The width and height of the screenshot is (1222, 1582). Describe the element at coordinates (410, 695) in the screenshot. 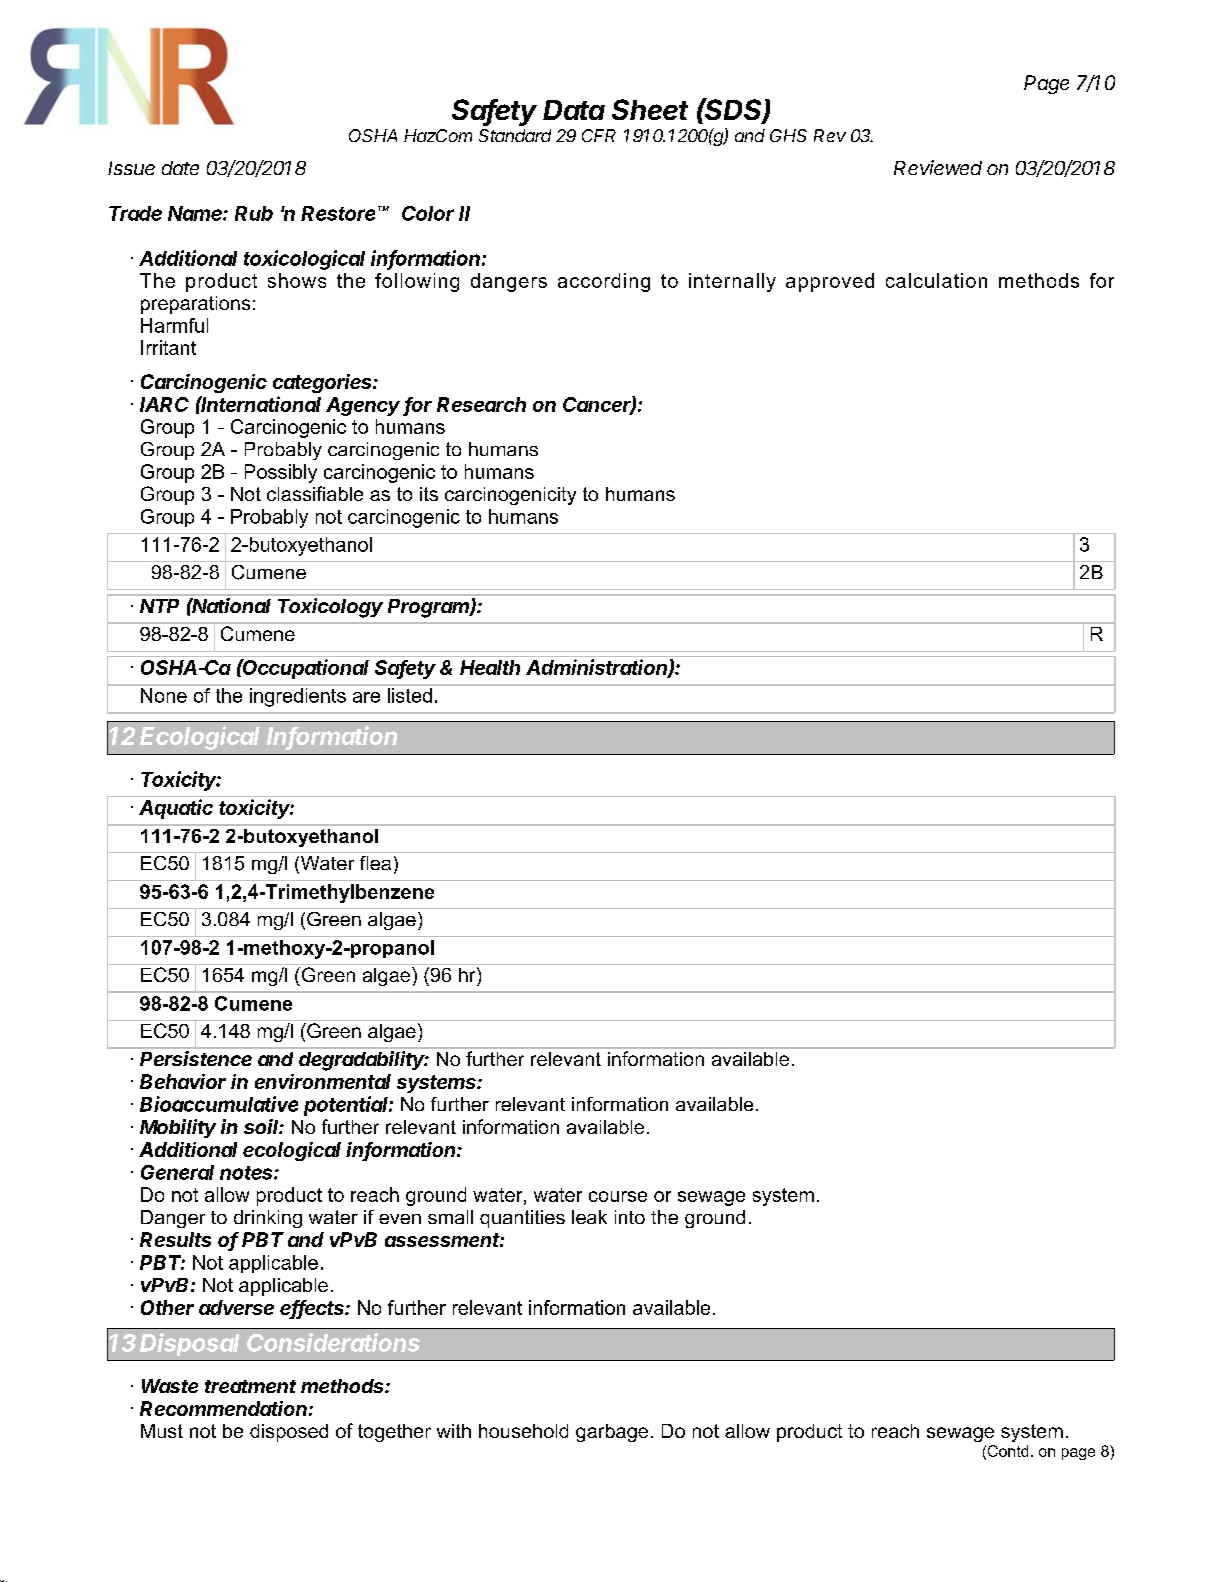

I see `listed` at that location.
